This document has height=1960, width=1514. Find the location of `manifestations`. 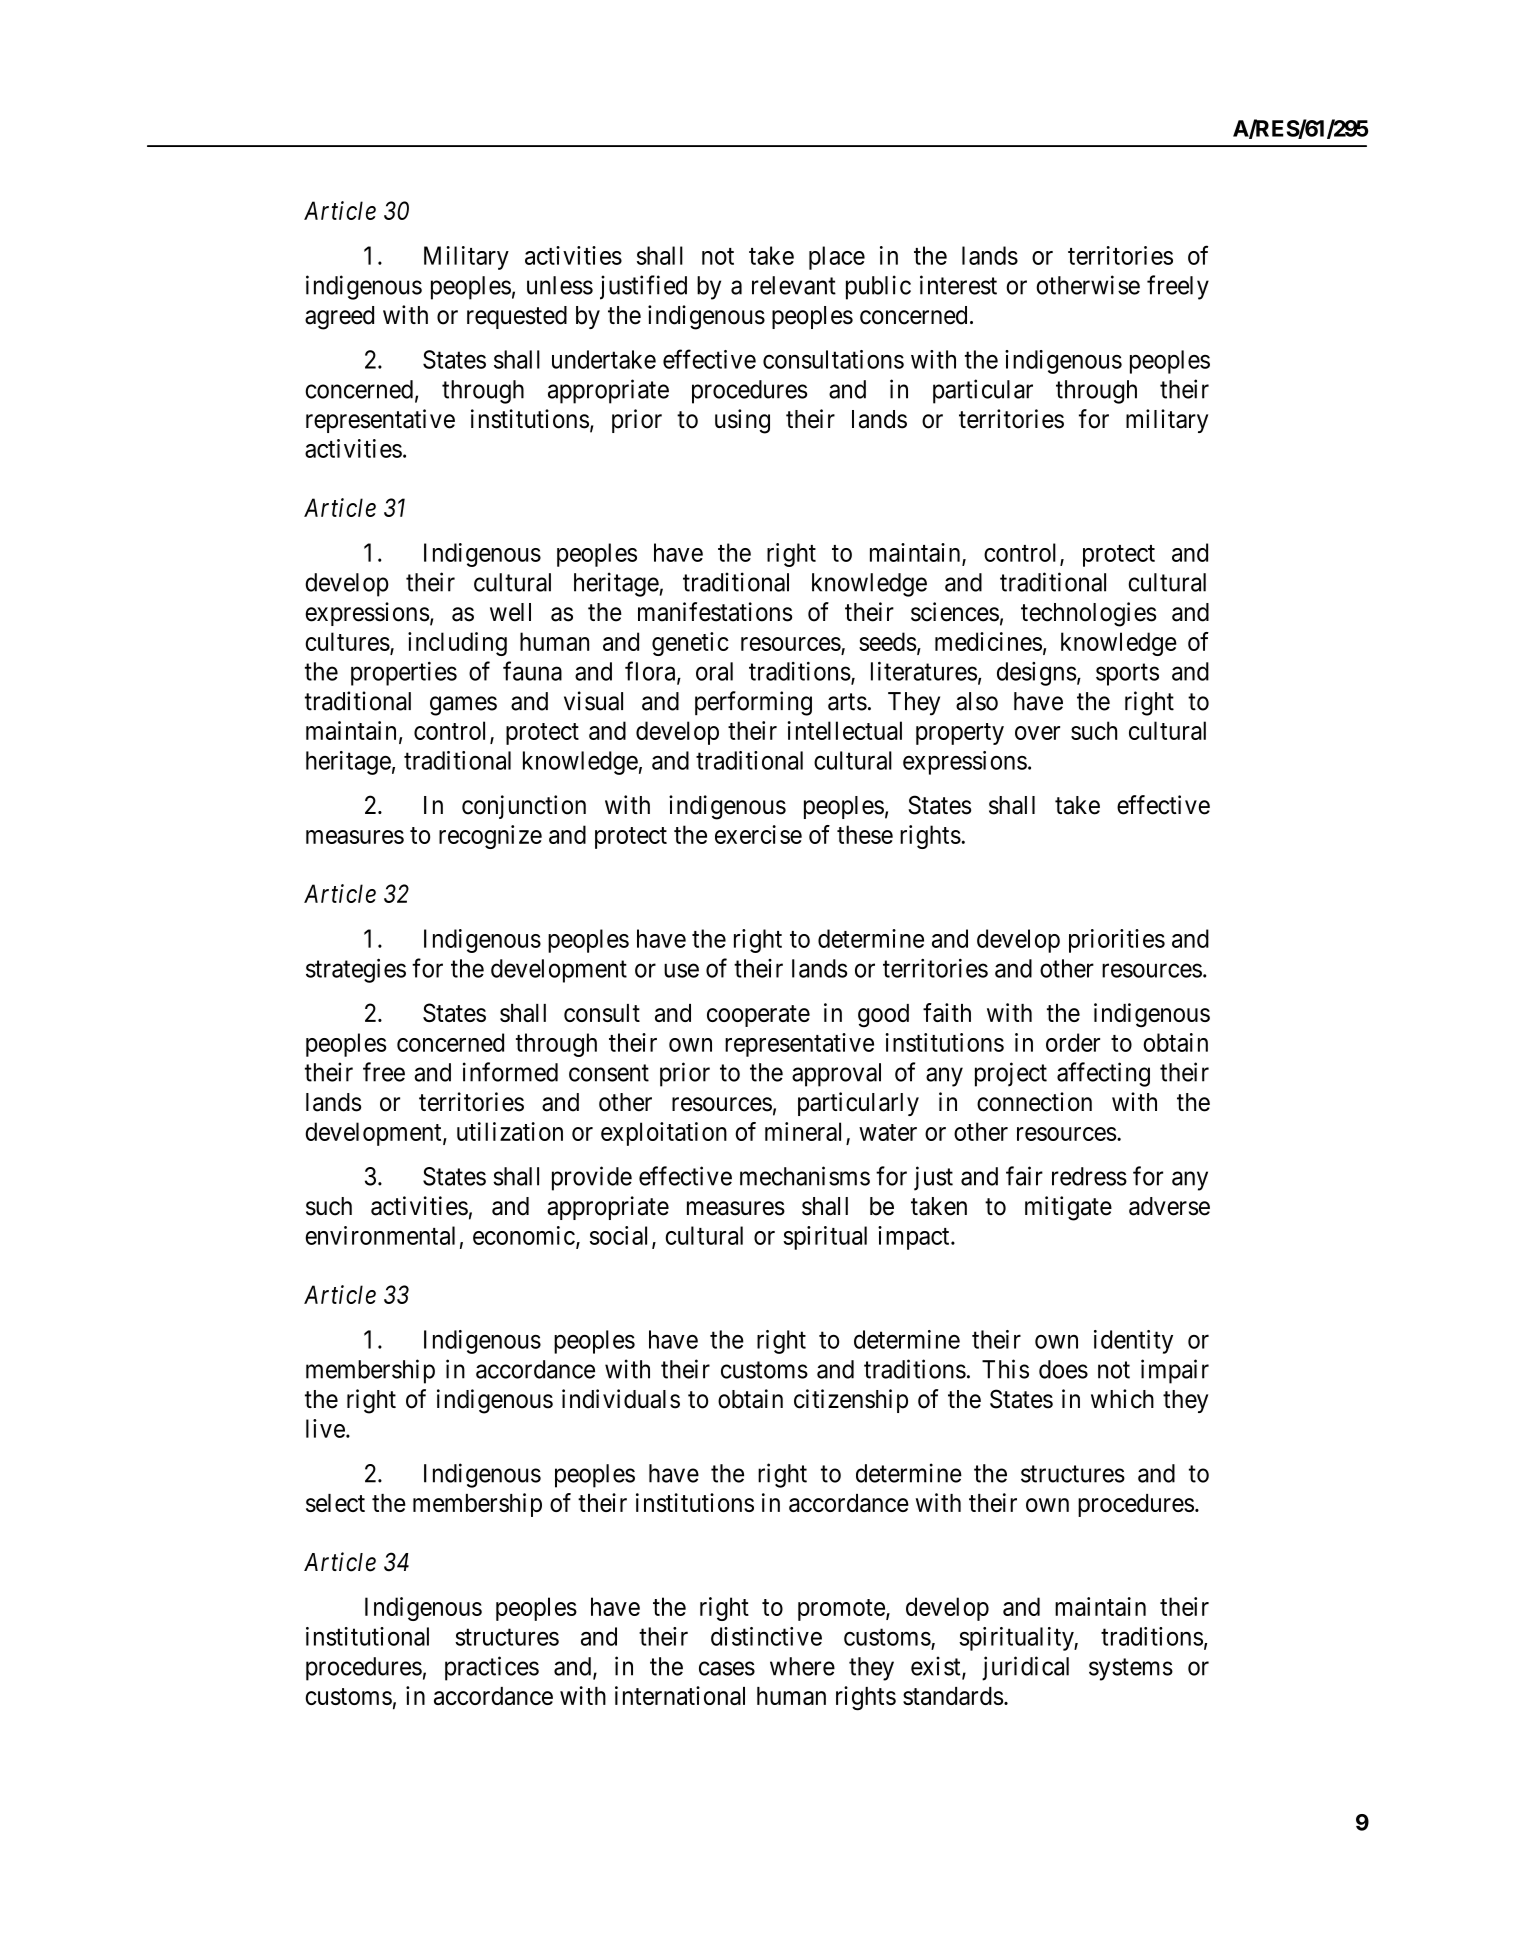

manifestations is located at coordinates (715, 612).
